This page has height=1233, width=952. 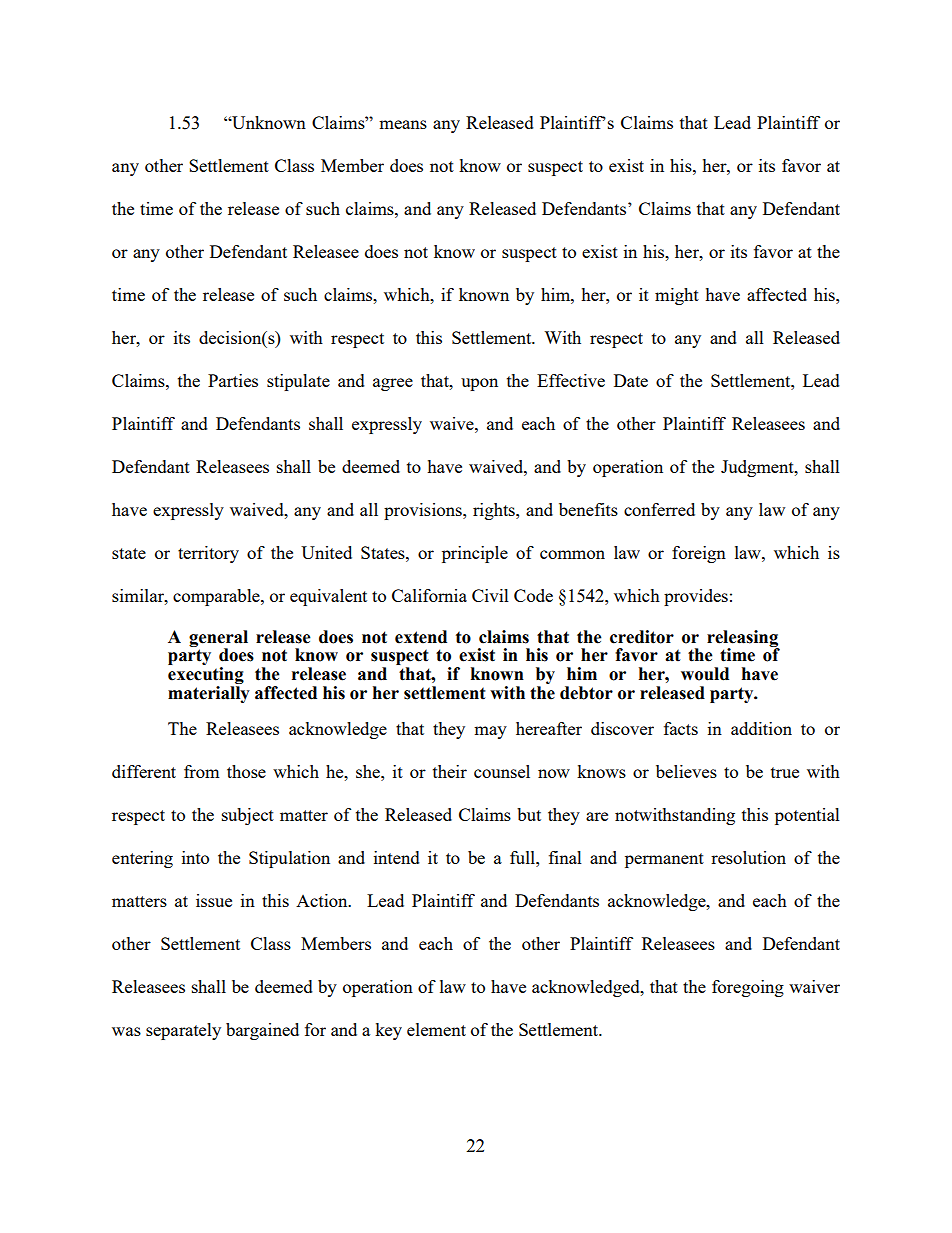 I want to click on materially, so click(x=209, y=693).
